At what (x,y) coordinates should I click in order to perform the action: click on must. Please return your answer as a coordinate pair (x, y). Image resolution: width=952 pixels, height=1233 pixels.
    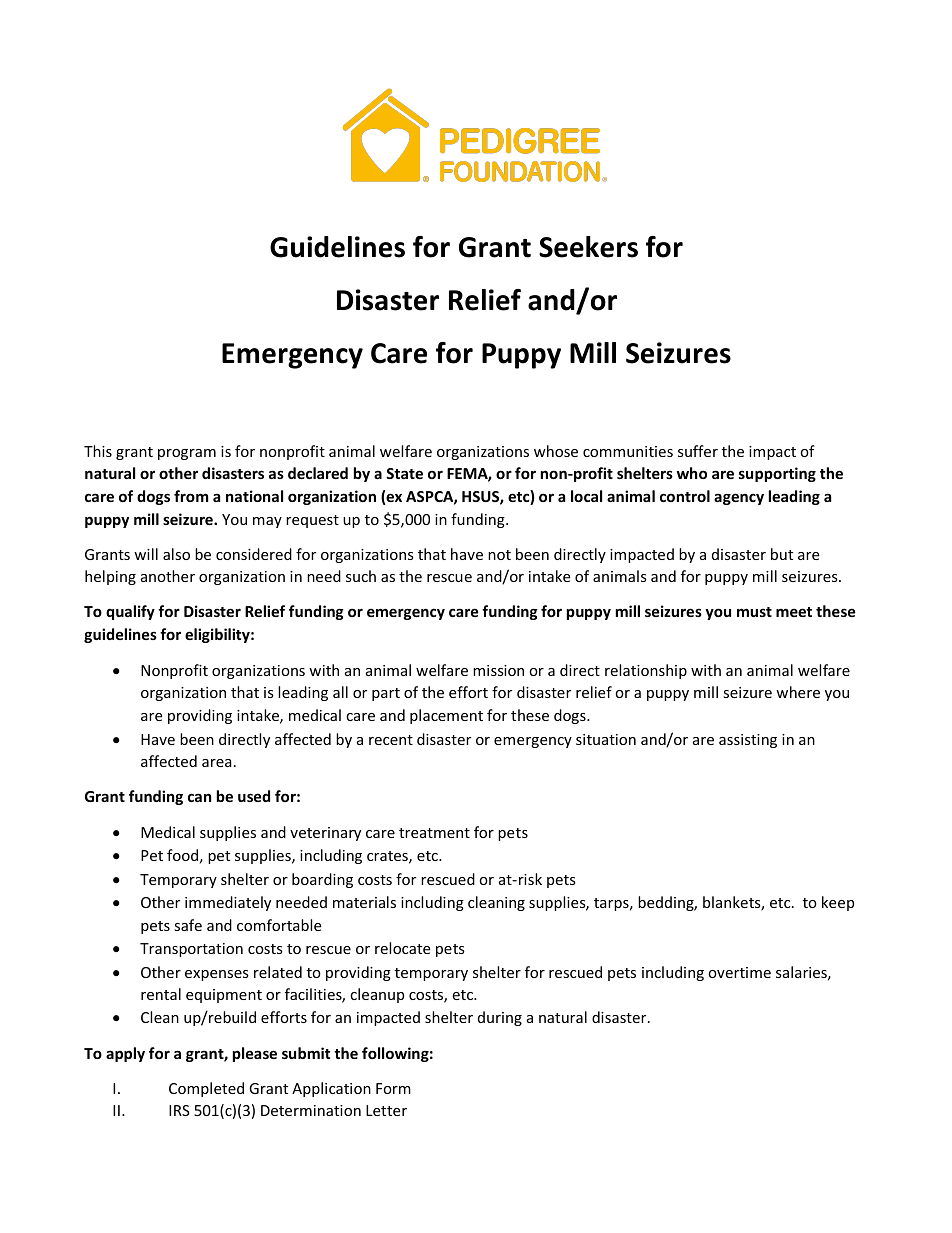
    Looking at the image, I should click on (754, 612).
